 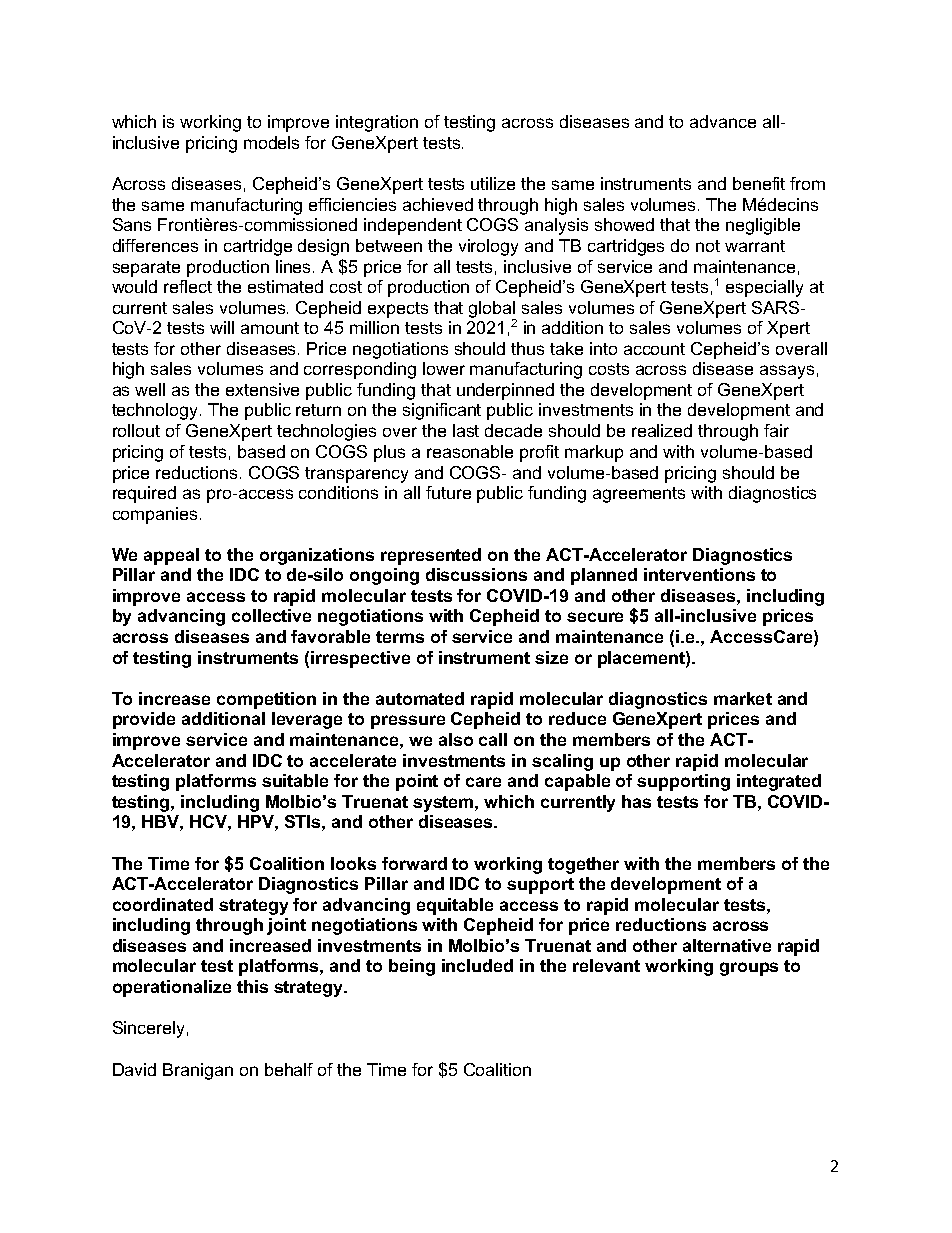 What do you see at coordinates (271, 142) in the document?
I see `models` at bounding box center [271, 142].
